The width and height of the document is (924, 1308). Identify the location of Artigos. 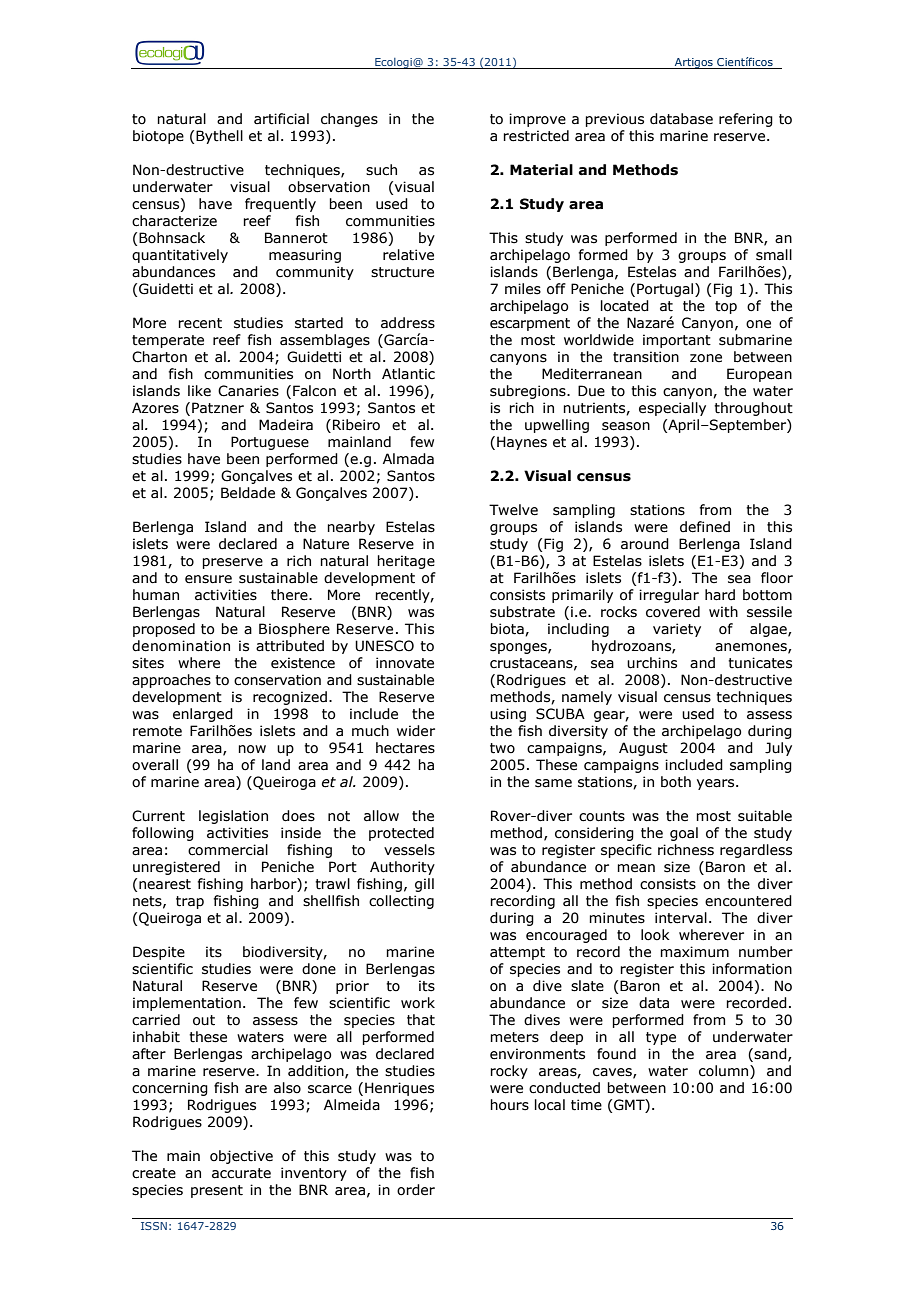
(694, 63).
